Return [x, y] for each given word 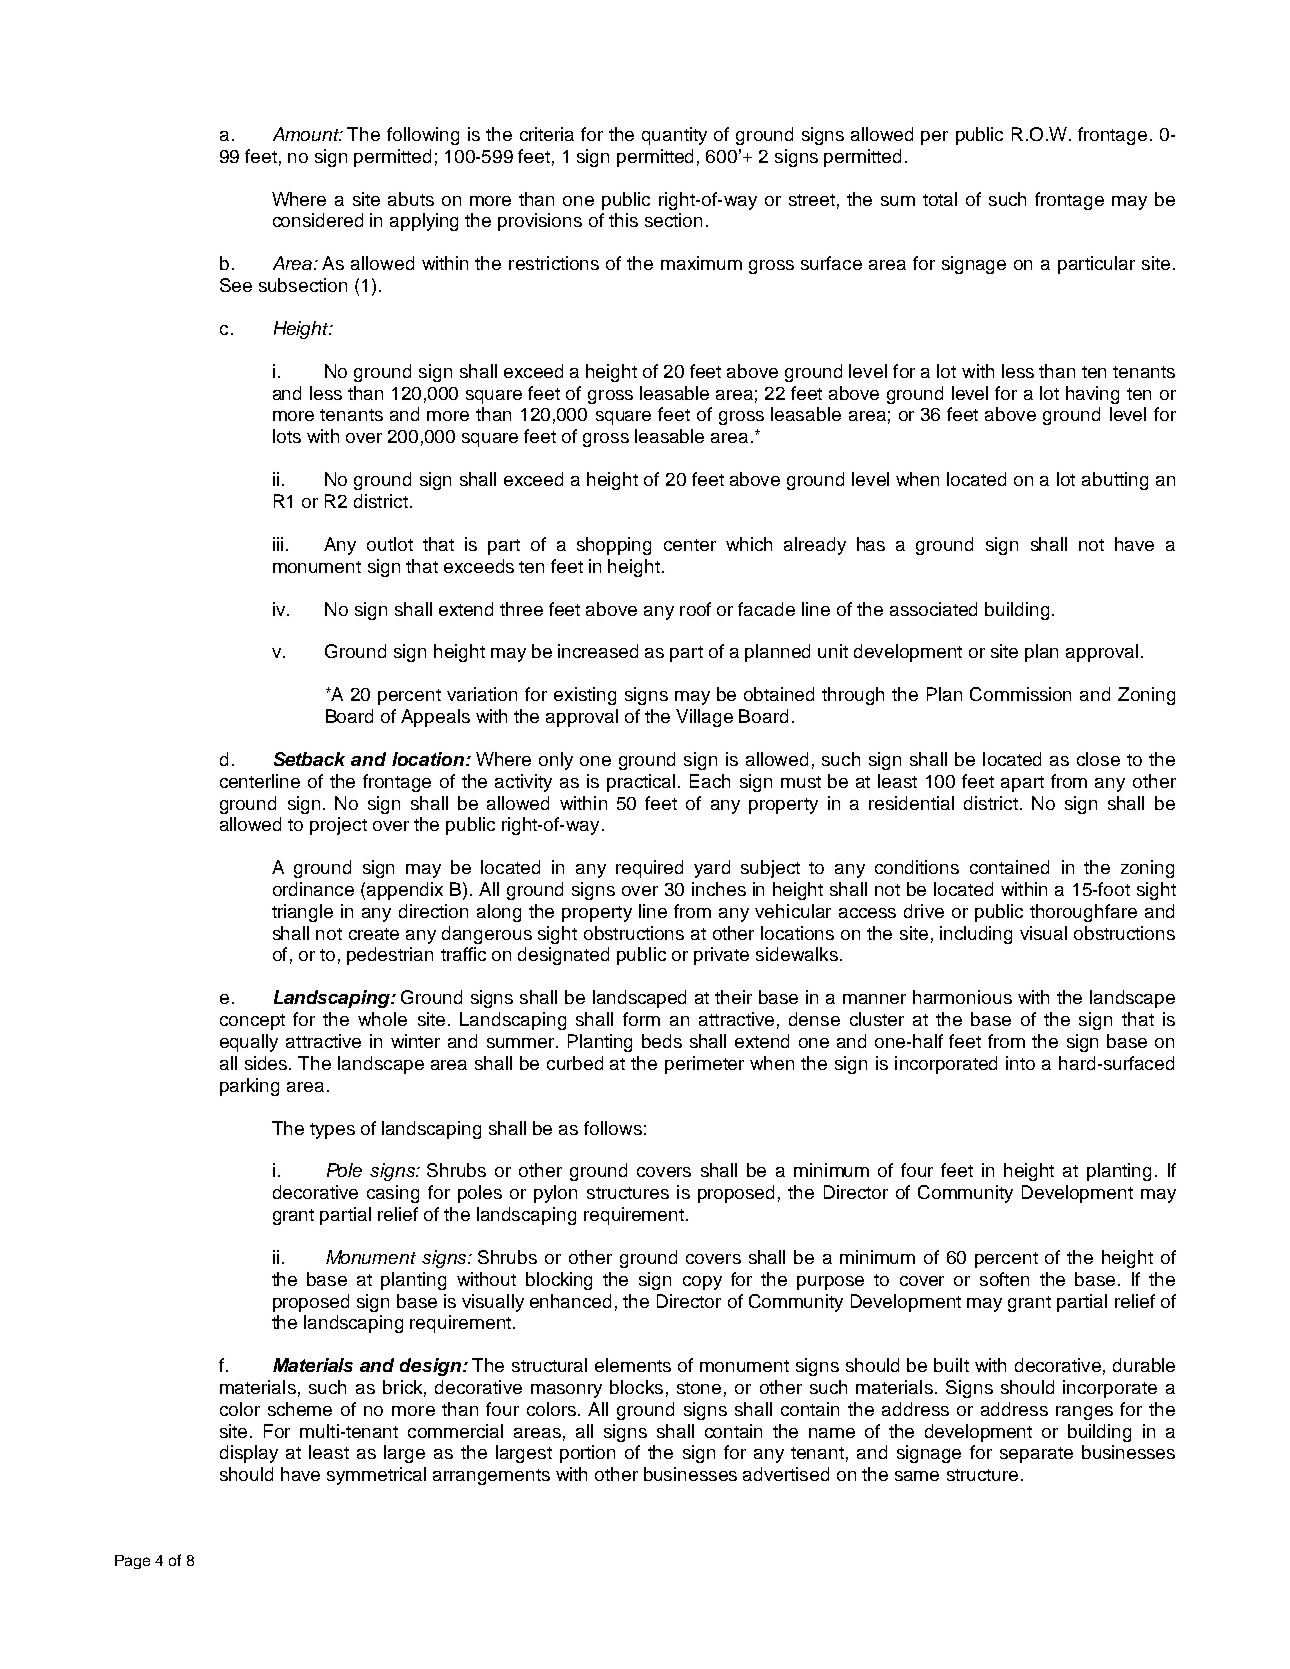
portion [587, 1454]
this [623, 220]
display [249, 1454]
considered [318, 220]
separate [1036, 1455]
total [940, 199]
